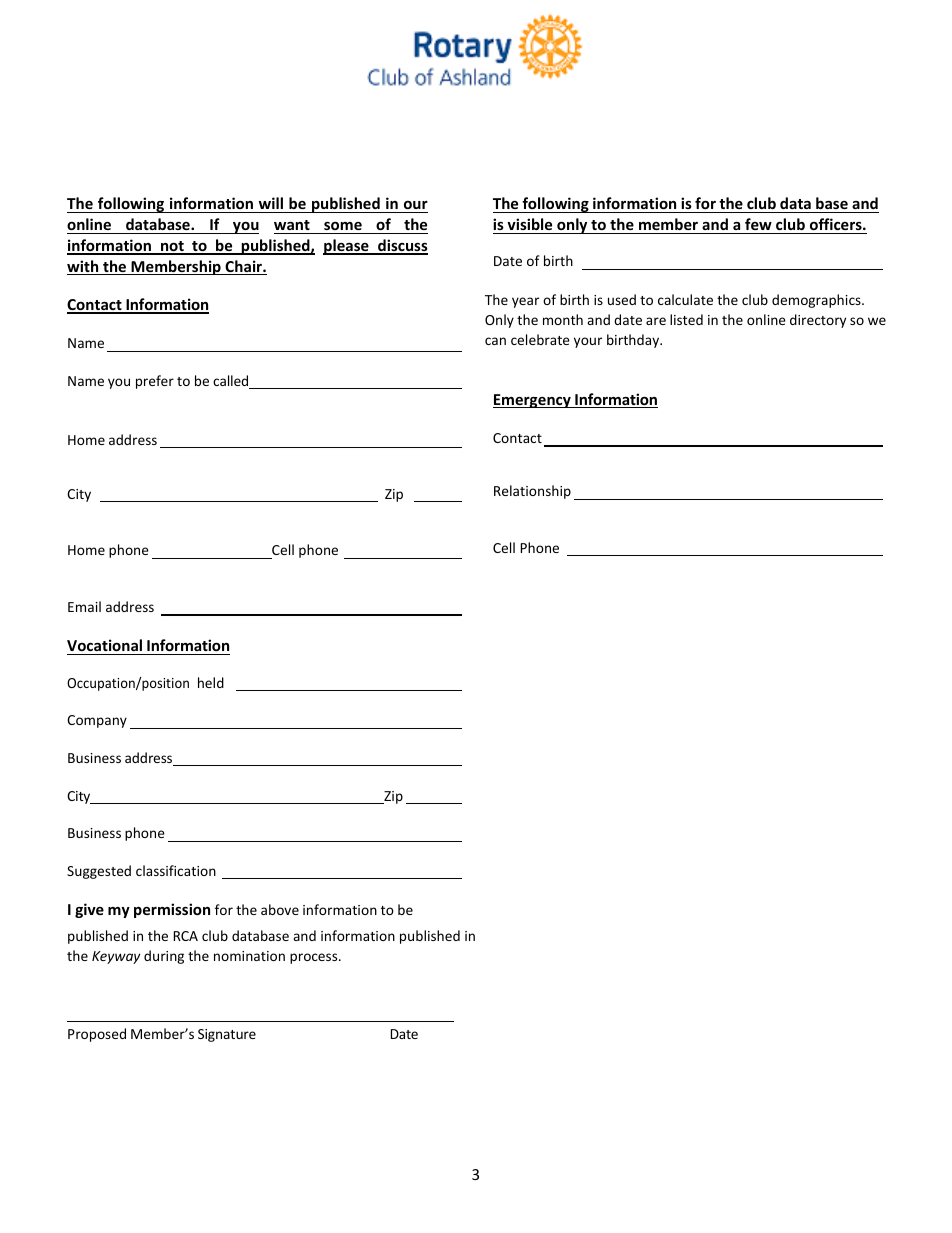 The image size is (952, 1233). What do you see at coordinates (402, 246) in the image?
I see `discuss` at bounding box center [402, 246].
